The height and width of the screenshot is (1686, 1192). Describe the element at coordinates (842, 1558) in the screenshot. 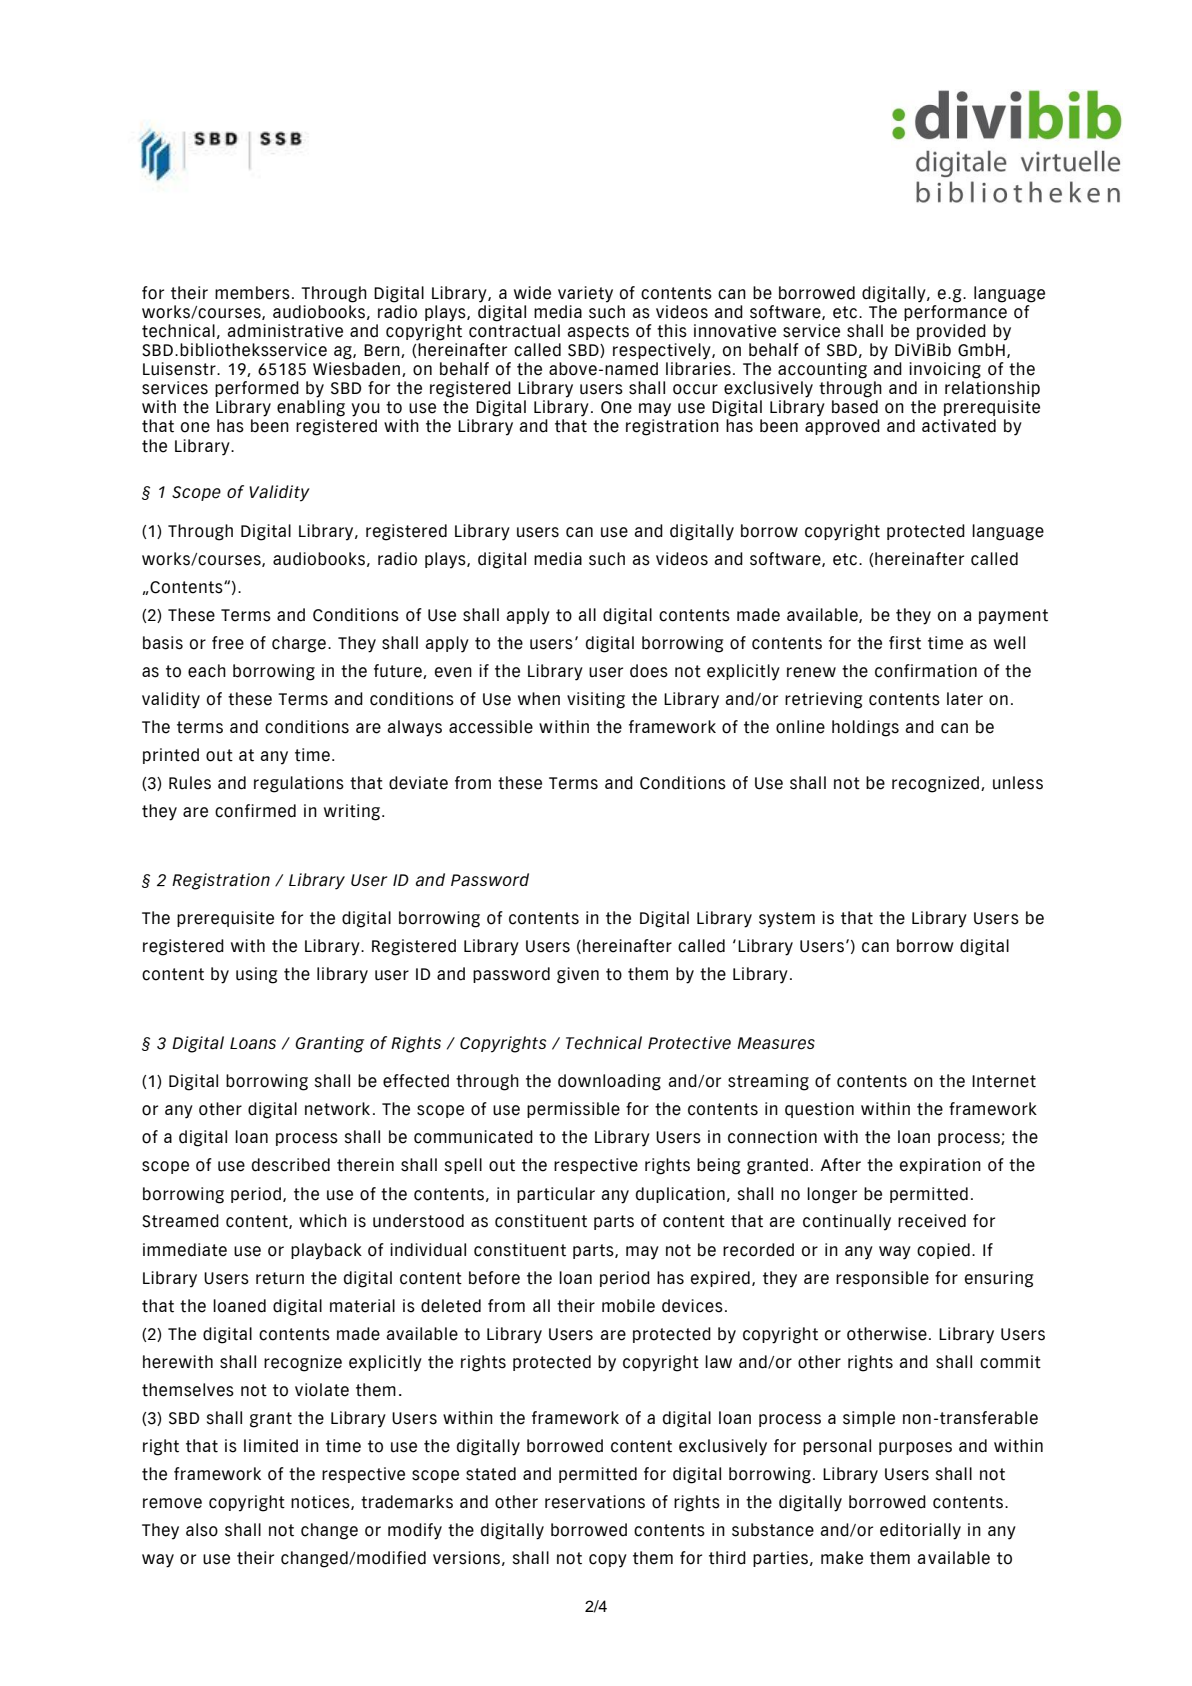

I see `make` at that location.
